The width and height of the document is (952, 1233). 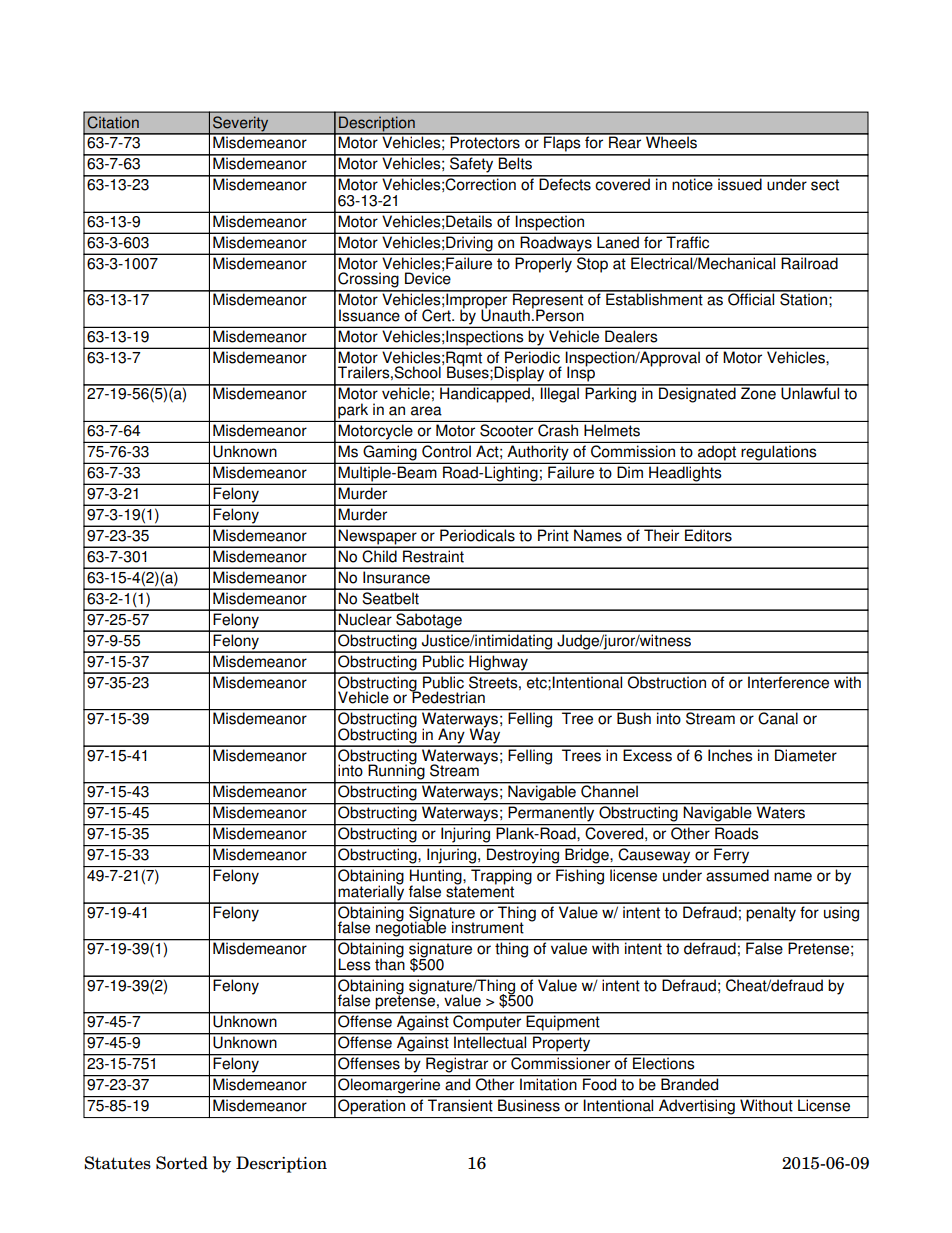 I want to click on Pedestrian, so click(x=447, y=696).
